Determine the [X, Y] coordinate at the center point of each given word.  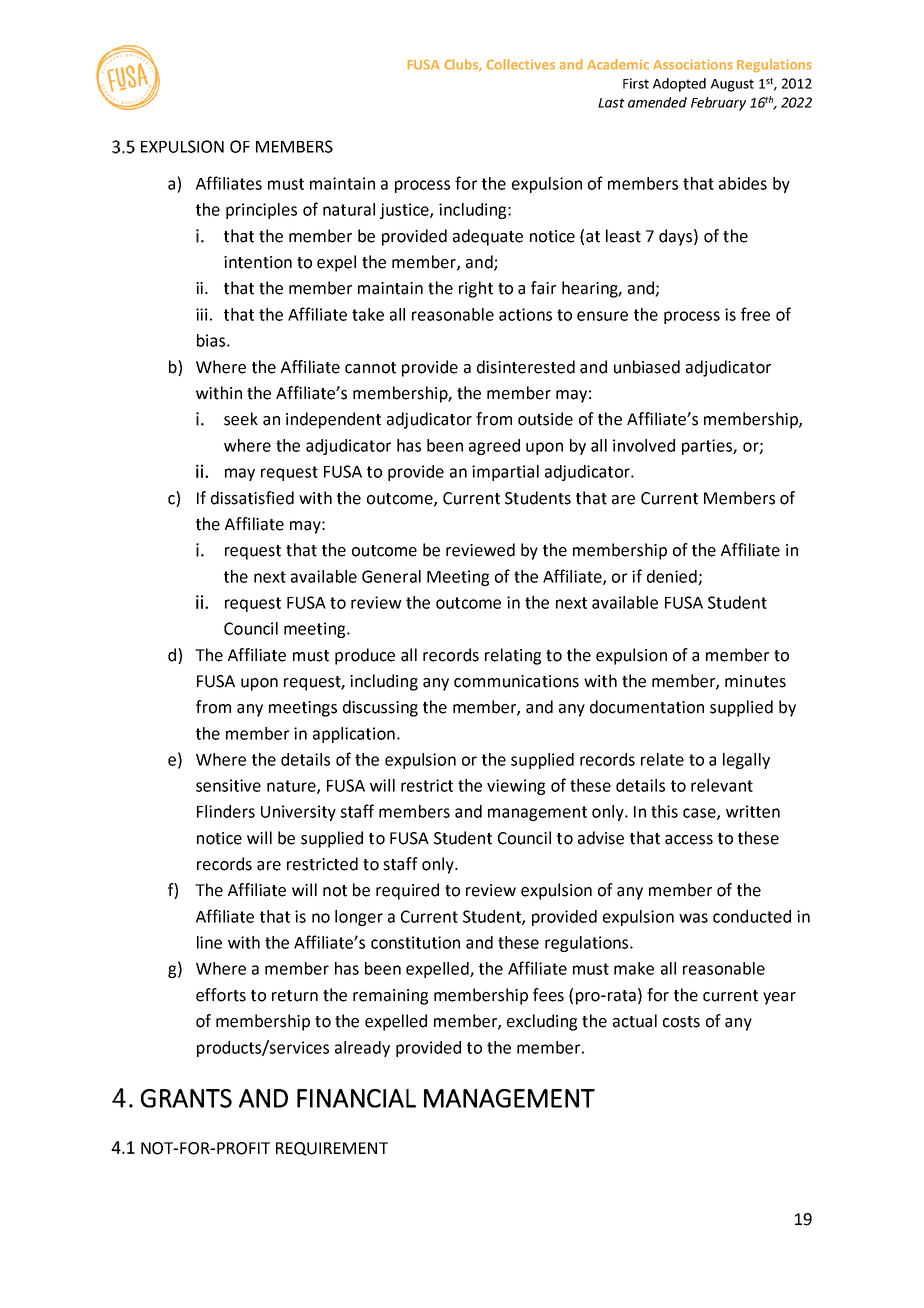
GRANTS [186, 1098]
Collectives [521, 64]
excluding [542, 1022]
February [718, 104]
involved [644, 445]
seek [241, 419]
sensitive [228, 785]
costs [681, 1022]
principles [261, 211]
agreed [494, 447]
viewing [516, 787]
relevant [722, 785]
